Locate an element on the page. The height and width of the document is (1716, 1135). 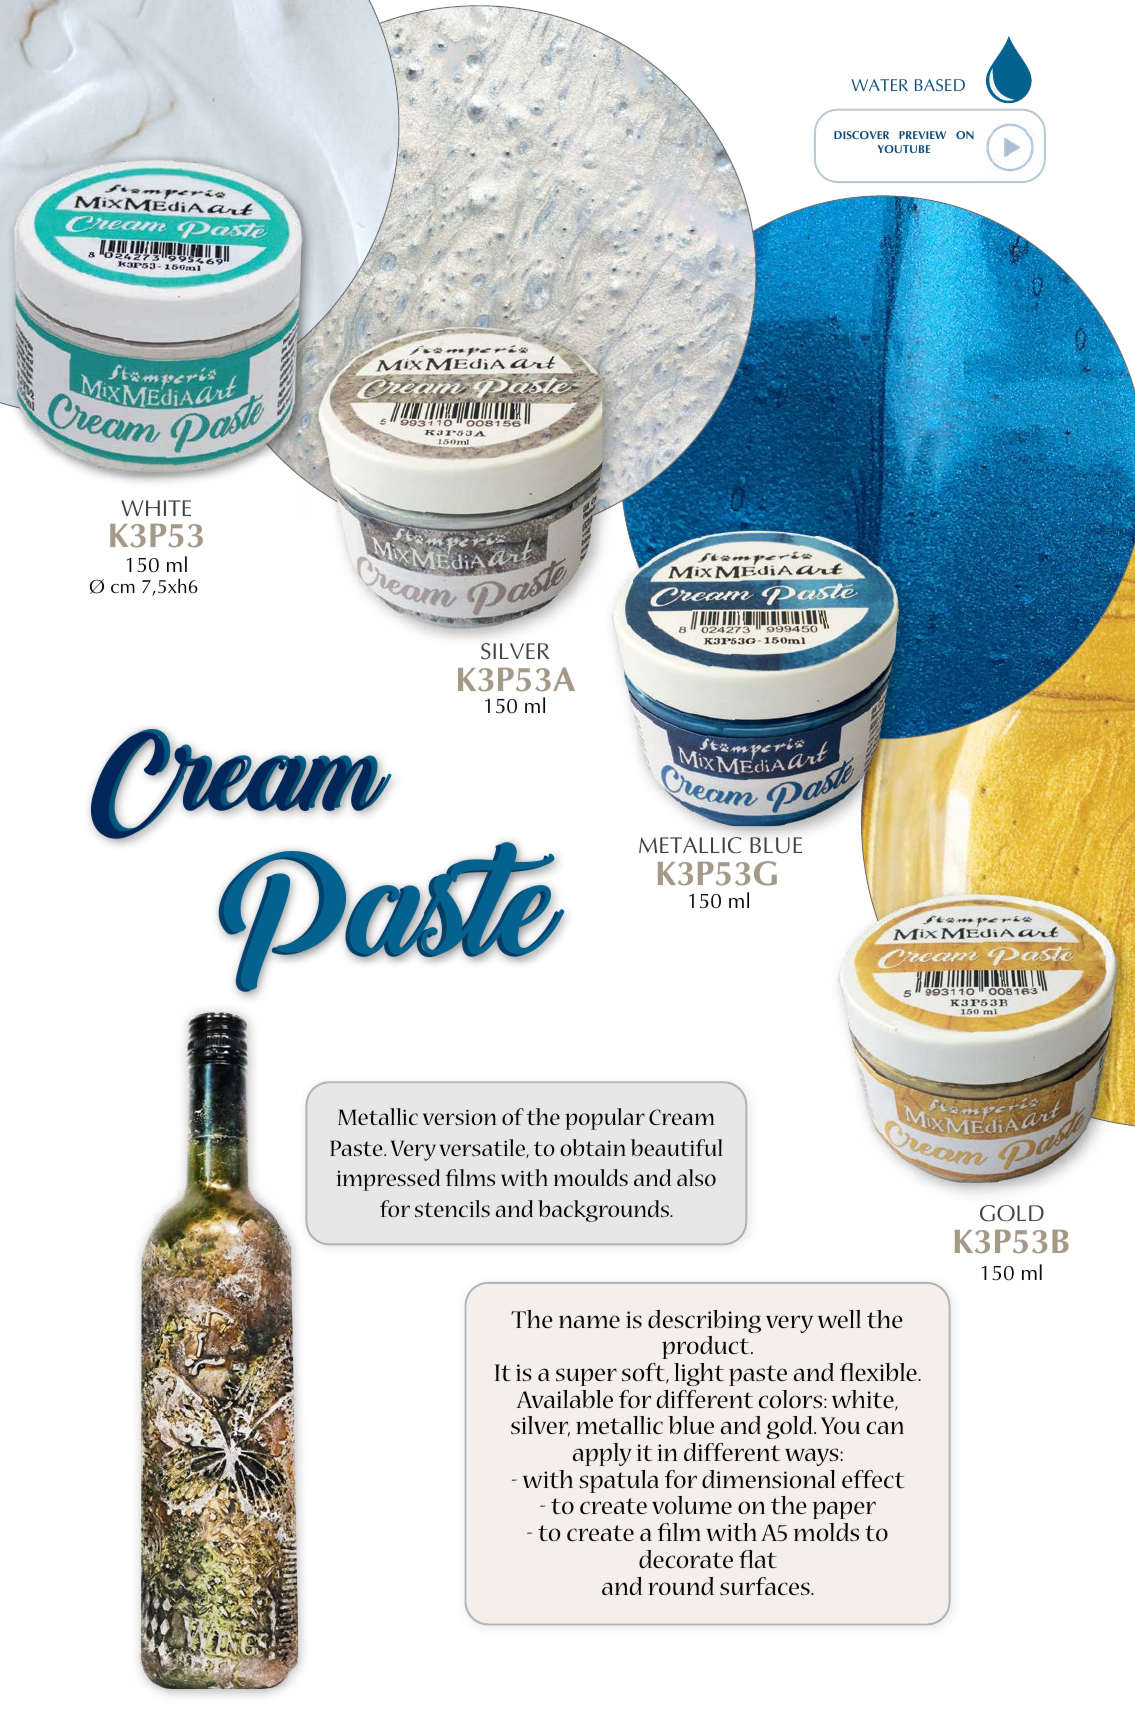
stencils is located at coordinates (452, 1208).
